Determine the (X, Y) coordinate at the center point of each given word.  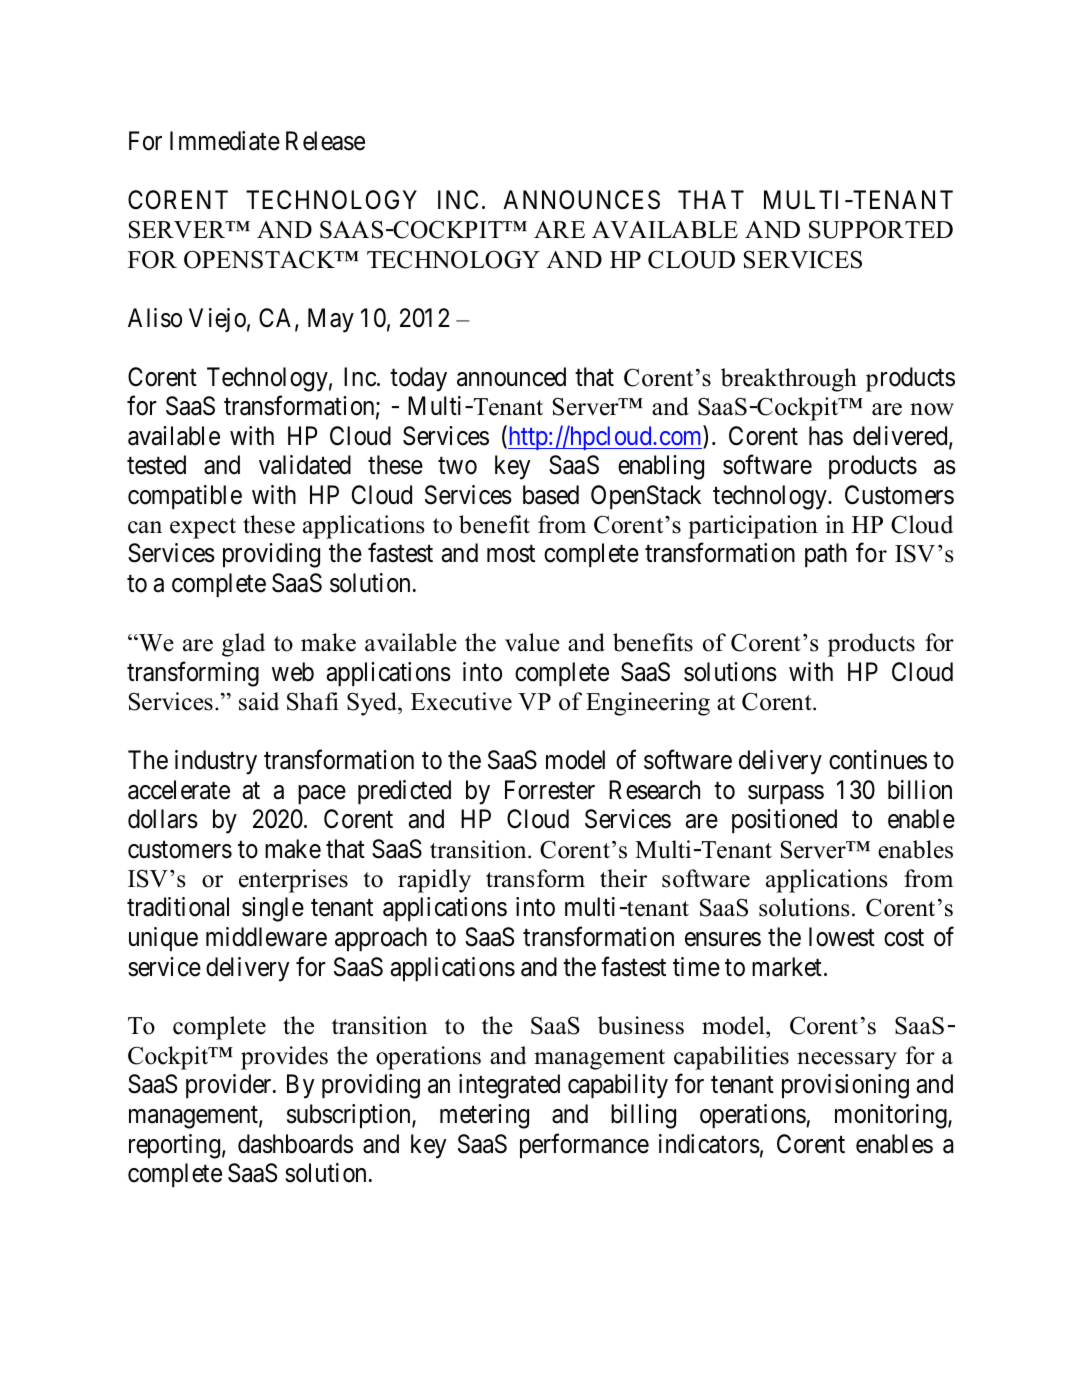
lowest (842, 937)
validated (305, 465)
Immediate (225, 141)
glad (243, 645)
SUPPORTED (881, 229)
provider (230, 1086)
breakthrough (789, 380)
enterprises (293, 881)
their (623, 878)
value (532, 642)
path (826, 555)
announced (511, 377)
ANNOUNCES (581, 200)
